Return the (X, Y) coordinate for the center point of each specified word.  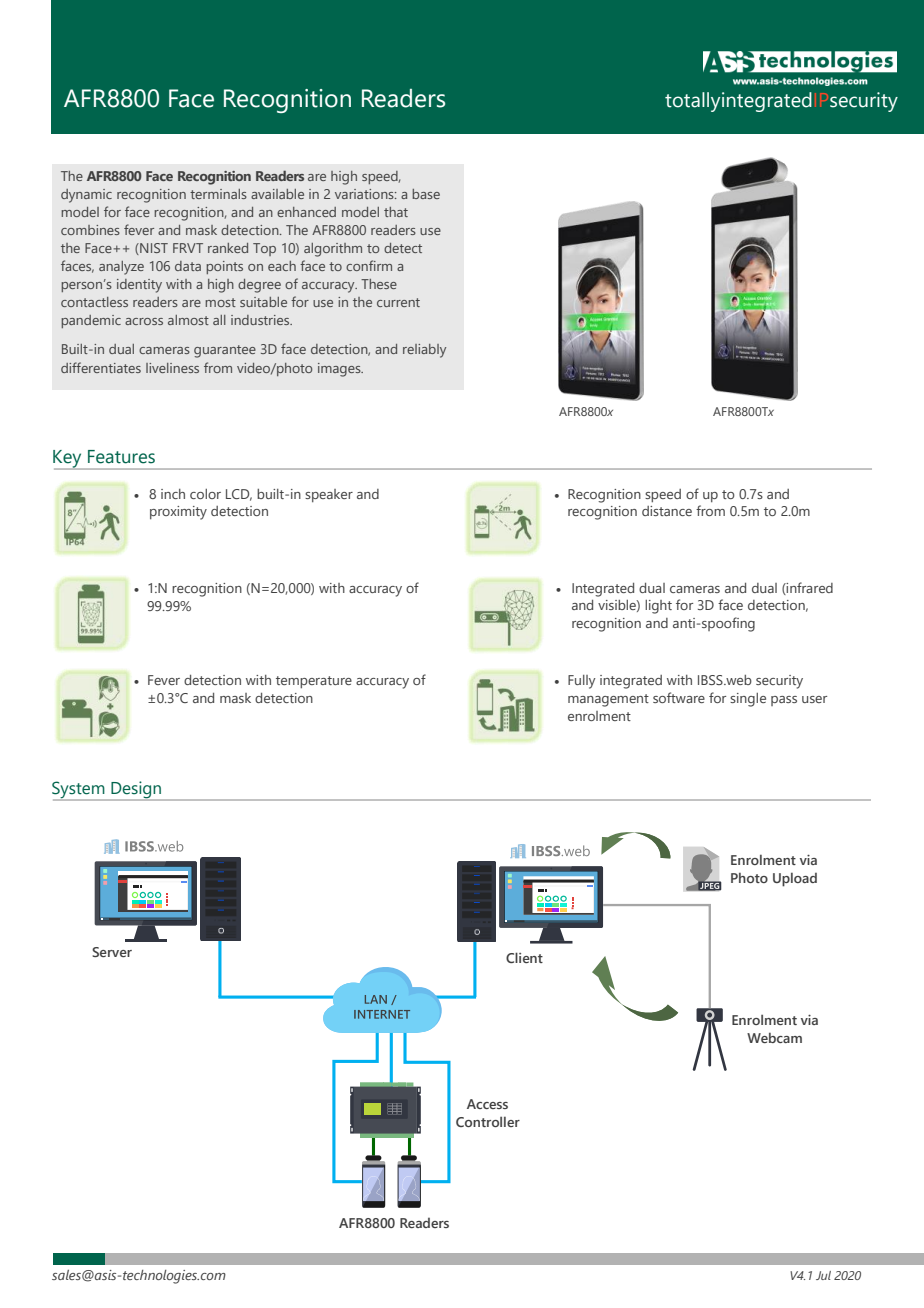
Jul (823, 1275)
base (426, 194)
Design (136, 791)
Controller (488, 1121)
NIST (153, 249)
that (396, 212)
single (748, 700)
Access (487, 1104)
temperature (314, 682)
